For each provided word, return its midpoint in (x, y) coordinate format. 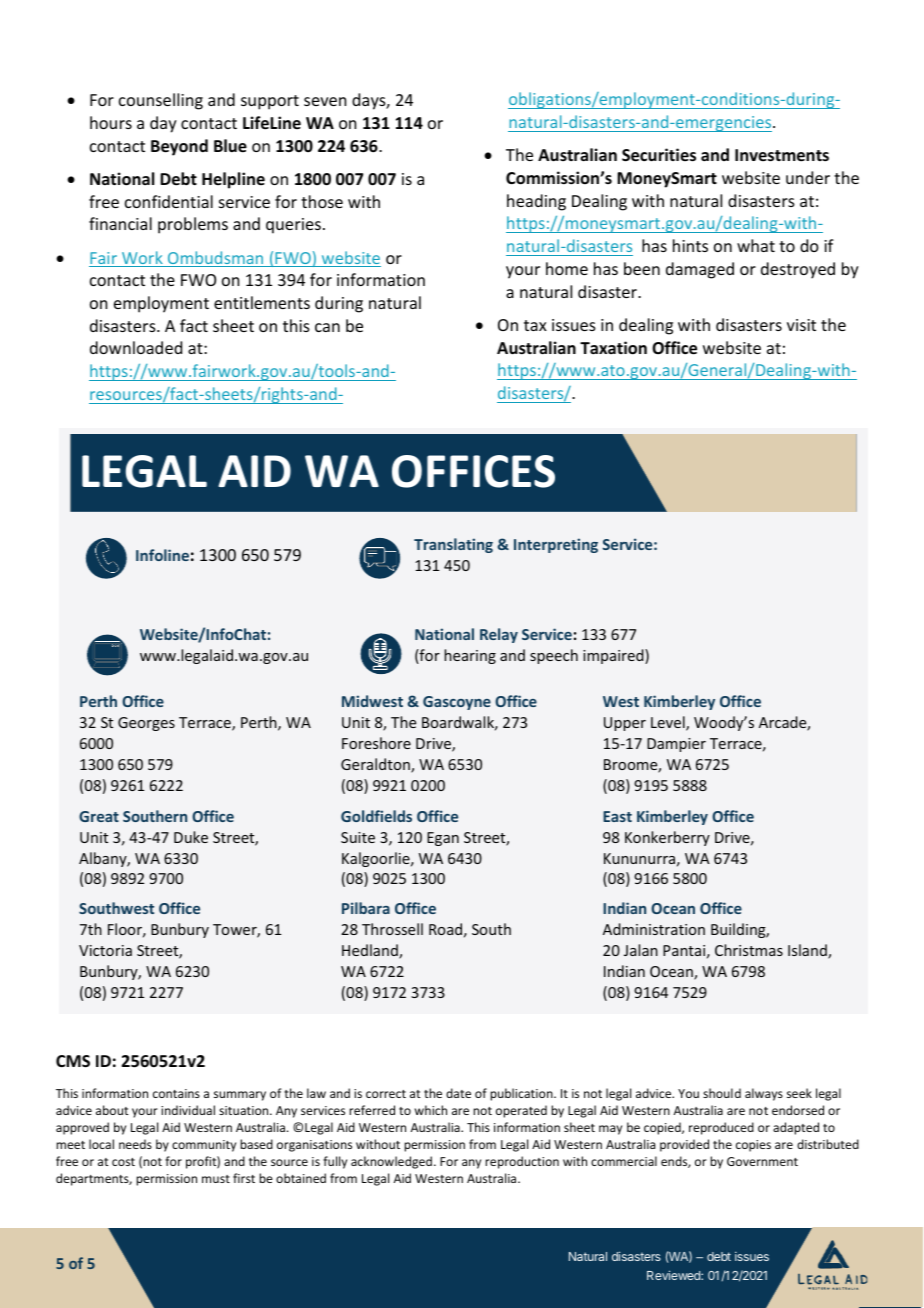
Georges (146, 724)
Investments (782, 155)
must (216, 1179)
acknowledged (391, 1162)
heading (536, 202)
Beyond (179, 147)
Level (669, 723)
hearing (470, 656)
